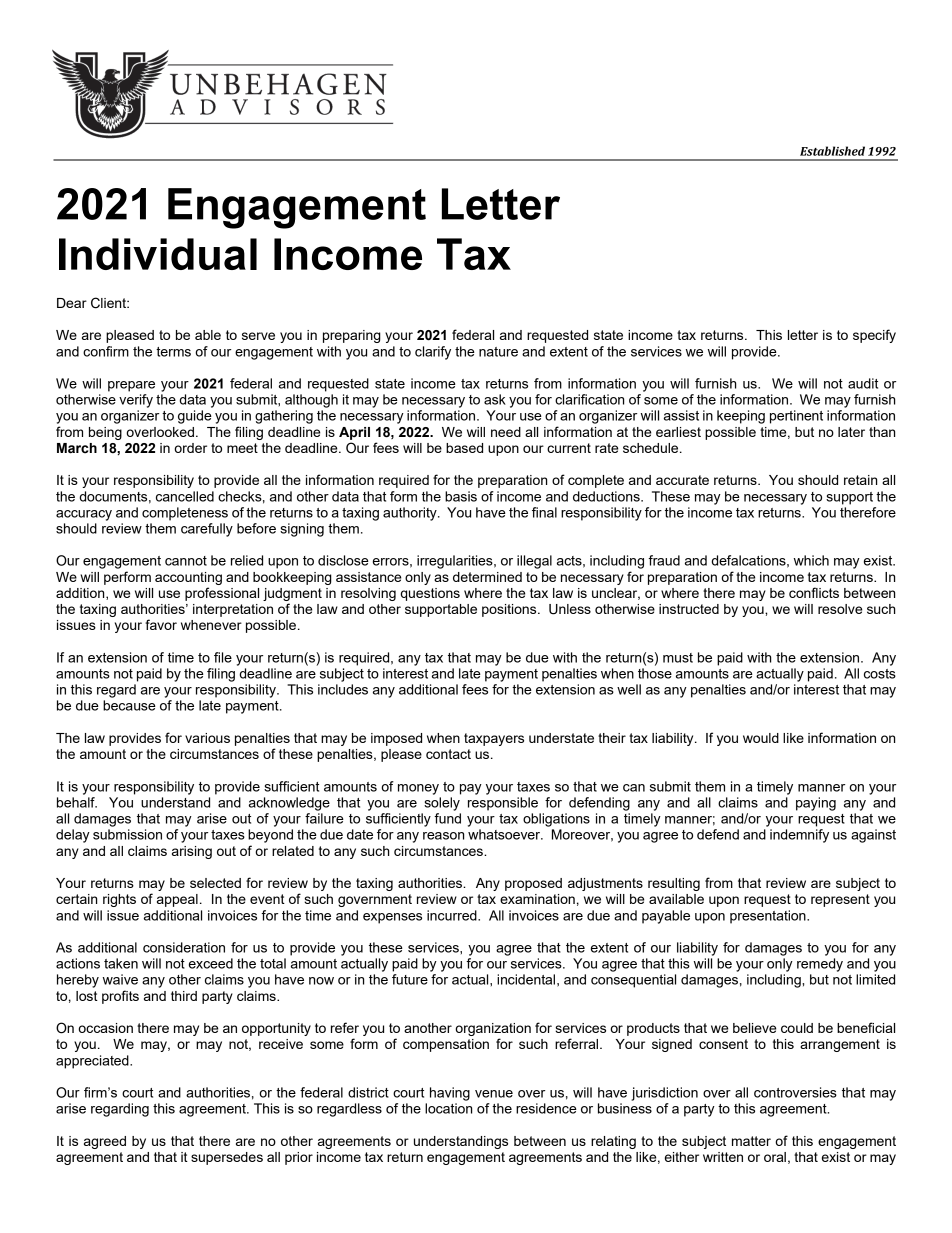 The image size is (952, 1233). Describe the element at coordinates (448, 1108) in the image. I see `location` at that location.
